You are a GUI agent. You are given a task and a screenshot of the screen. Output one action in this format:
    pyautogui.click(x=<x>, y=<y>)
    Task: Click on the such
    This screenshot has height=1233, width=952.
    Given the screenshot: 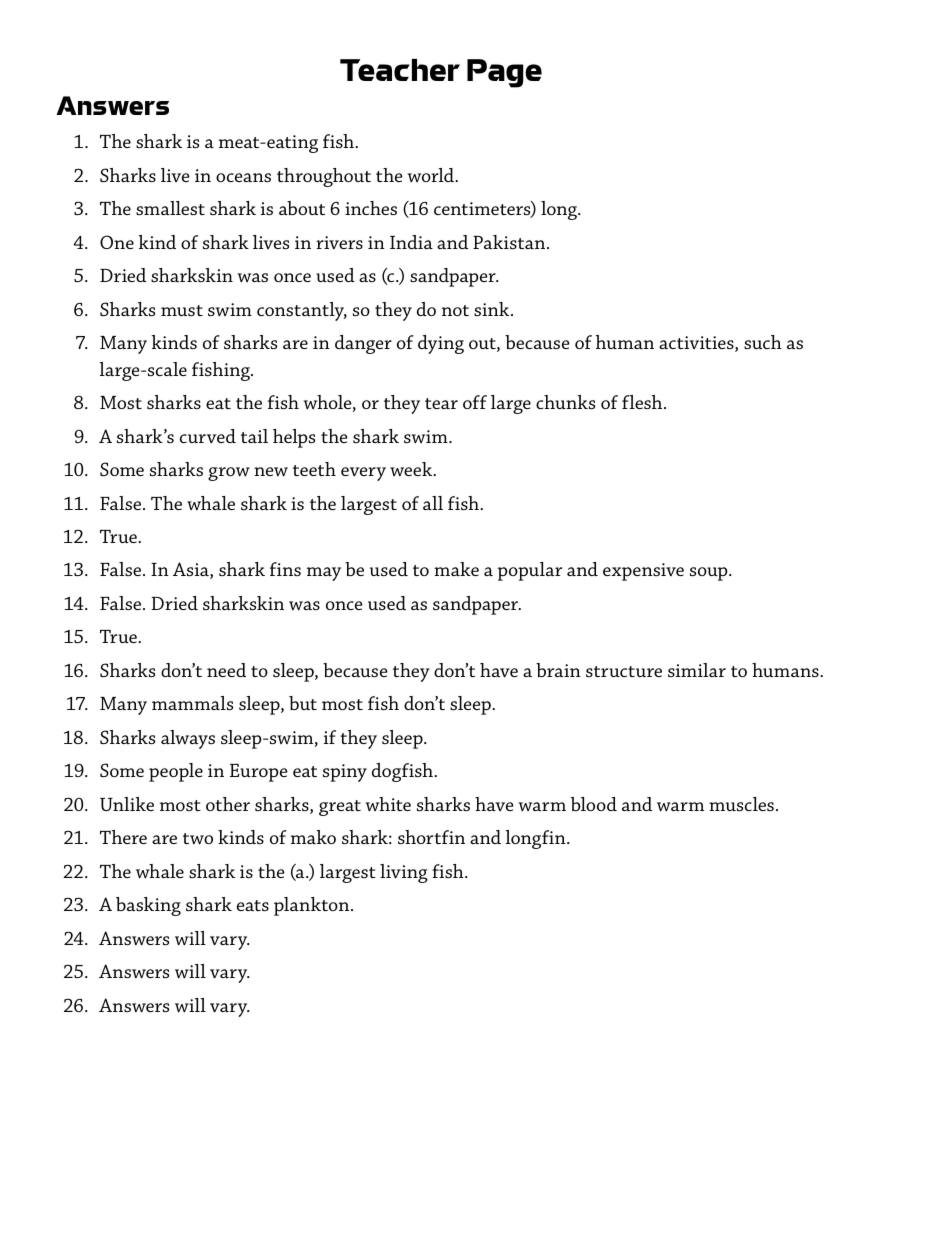 What is the action you would take?
    pyautogui.click(x=763, y=342)
